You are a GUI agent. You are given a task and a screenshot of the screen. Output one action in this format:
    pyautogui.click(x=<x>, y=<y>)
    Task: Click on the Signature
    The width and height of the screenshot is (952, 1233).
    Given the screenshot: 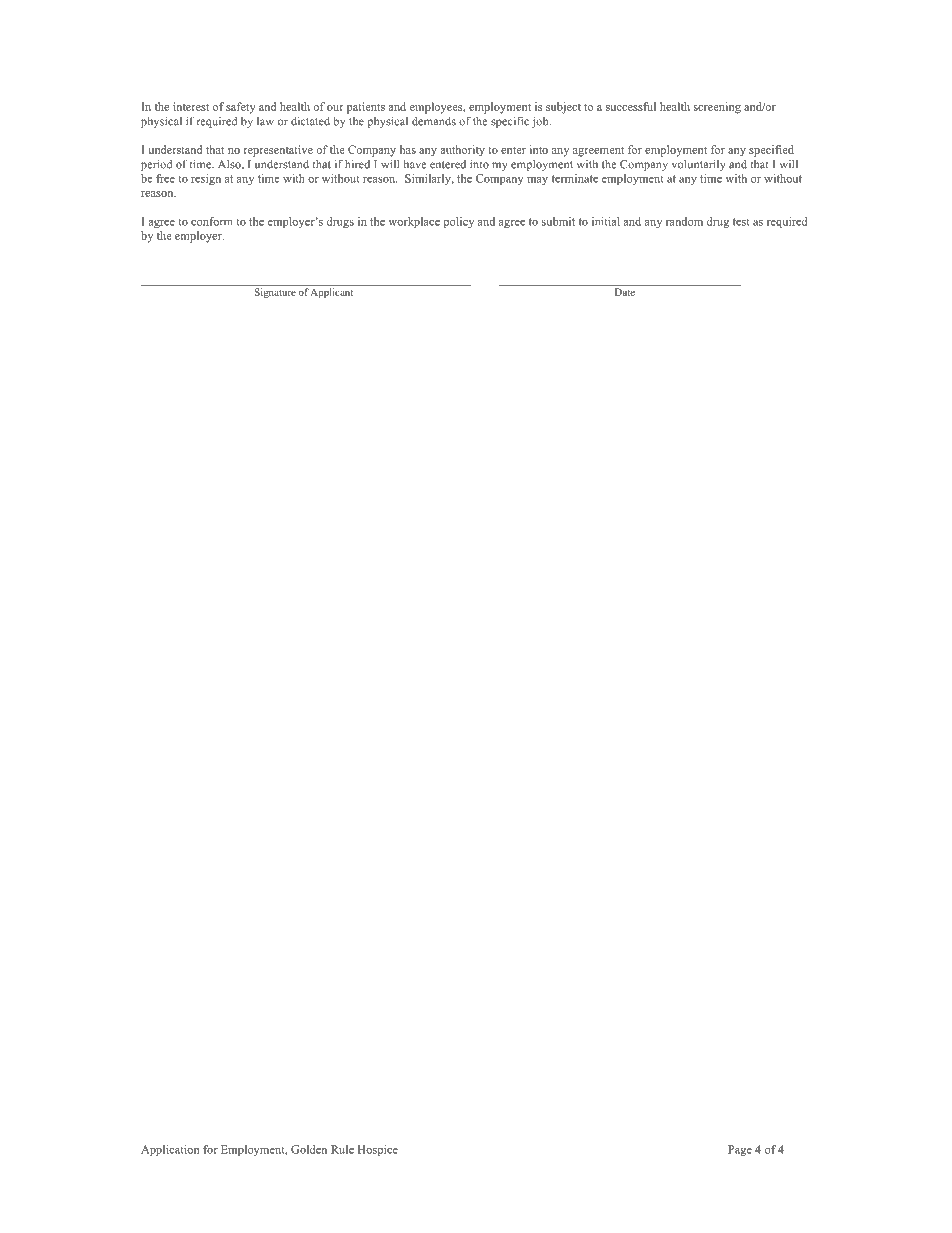 What is the action you would take?
    pyautogui.click(x=275, y=293)
